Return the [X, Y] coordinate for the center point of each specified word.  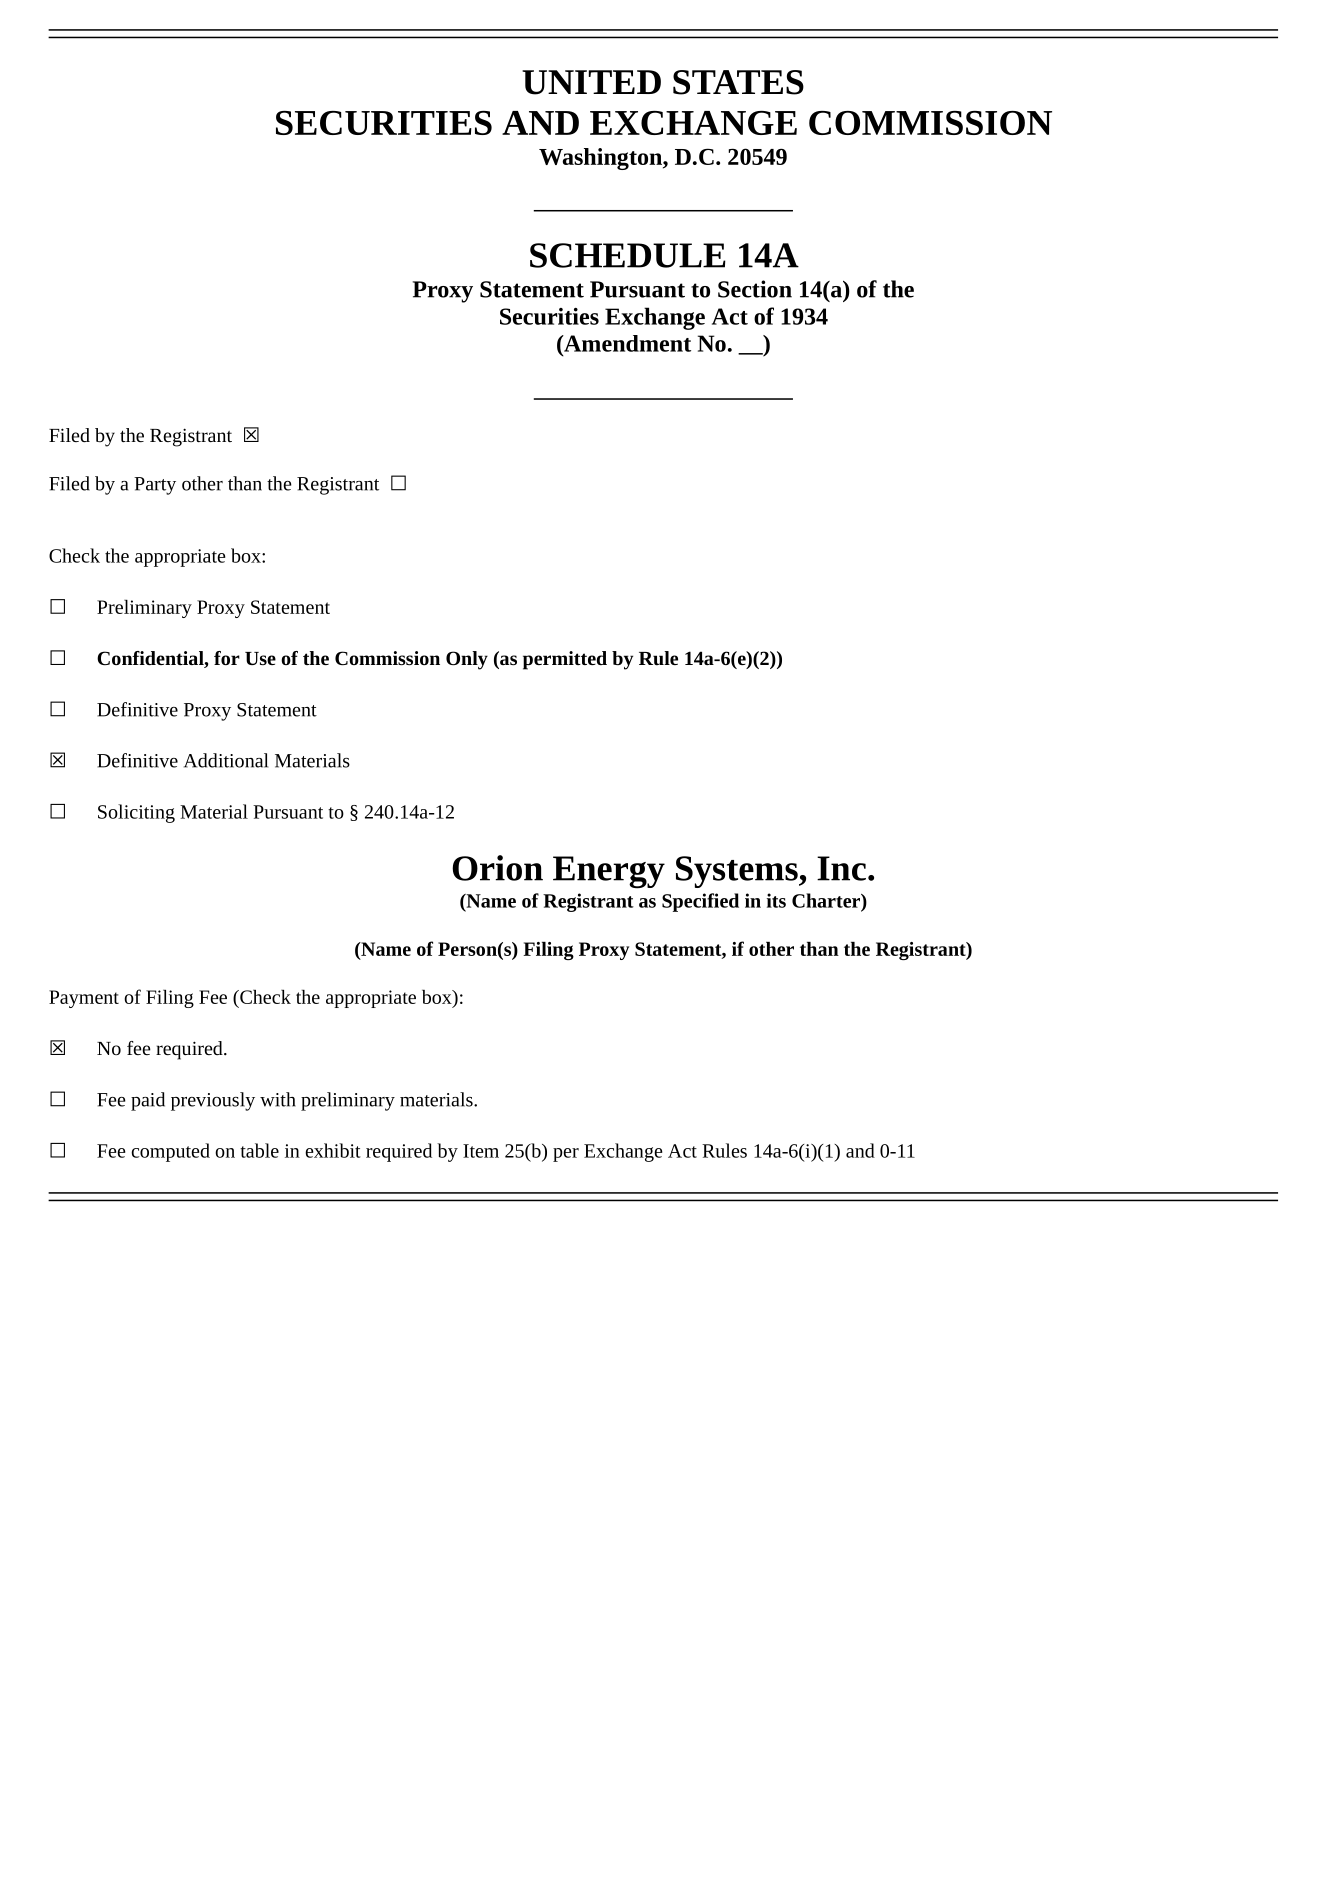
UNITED [591, 82]
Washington [601, 159]
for [227, 658]
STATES [738, 82]
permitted [565, 660]
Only [467, 660]
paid [148, 1101]
